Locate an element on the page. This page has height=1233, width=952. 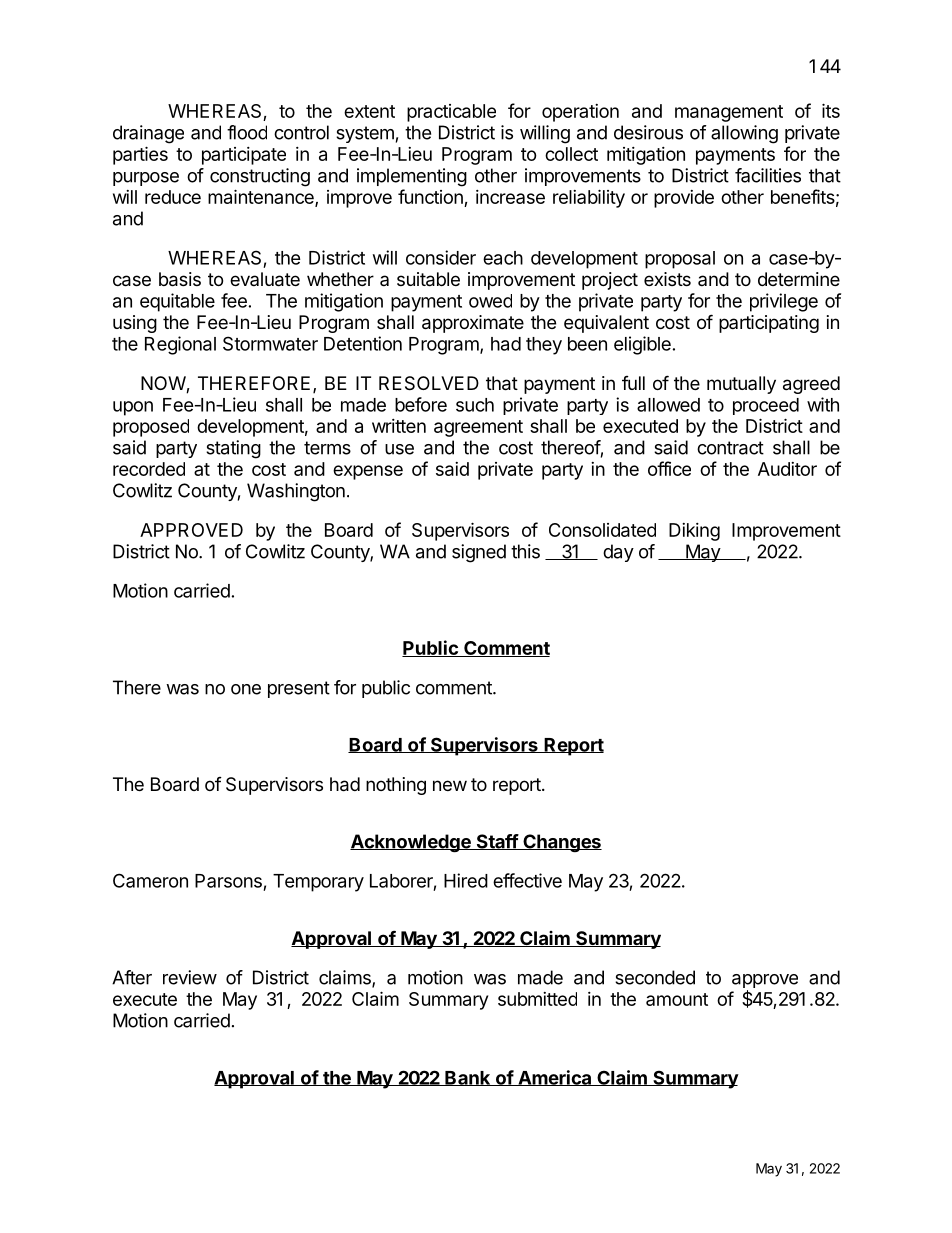
signed is located at coordinates (479, 553).
